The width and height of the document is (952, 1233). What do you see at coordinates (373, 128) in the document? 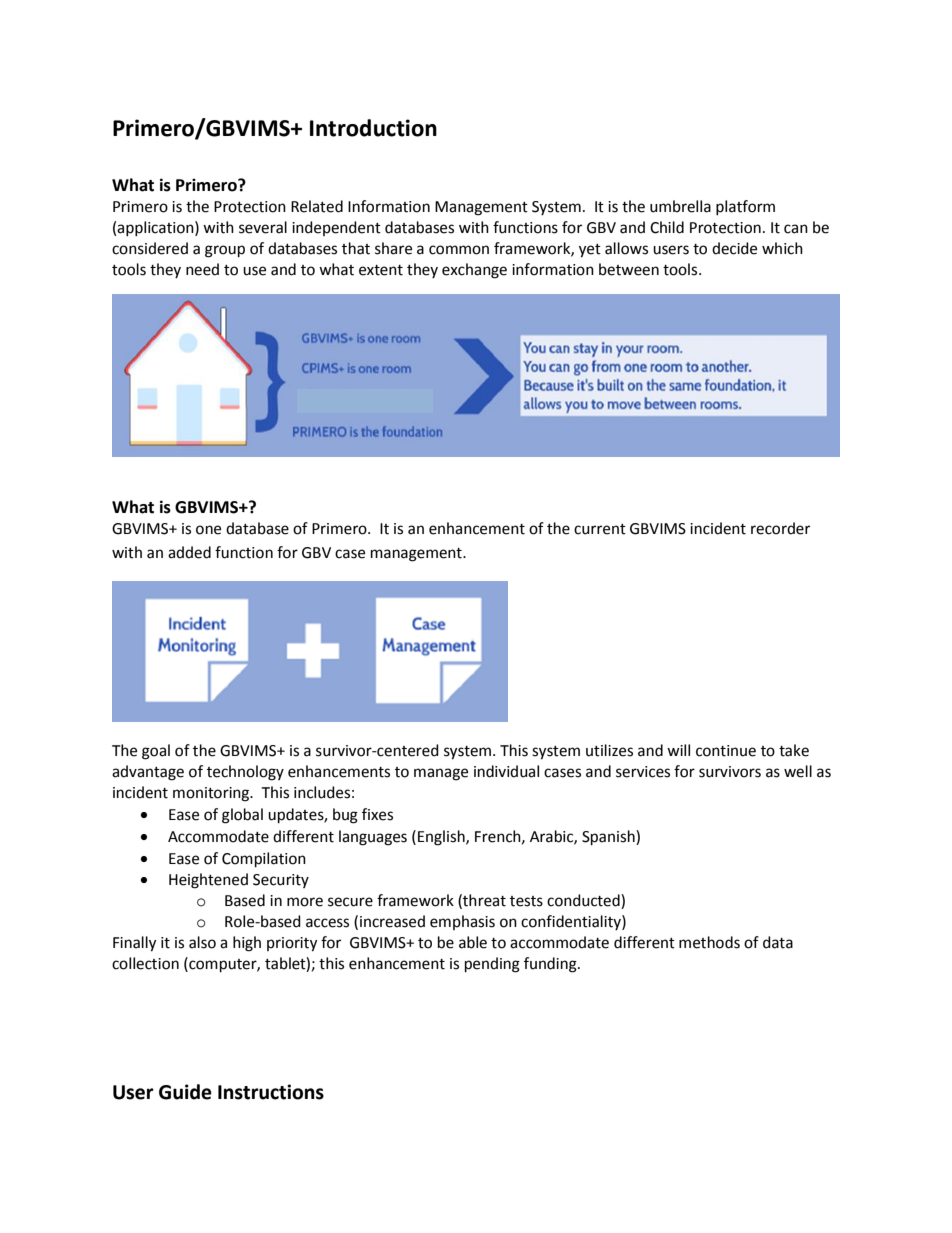
I see `Introduction` at bounding box center [373, 128].
